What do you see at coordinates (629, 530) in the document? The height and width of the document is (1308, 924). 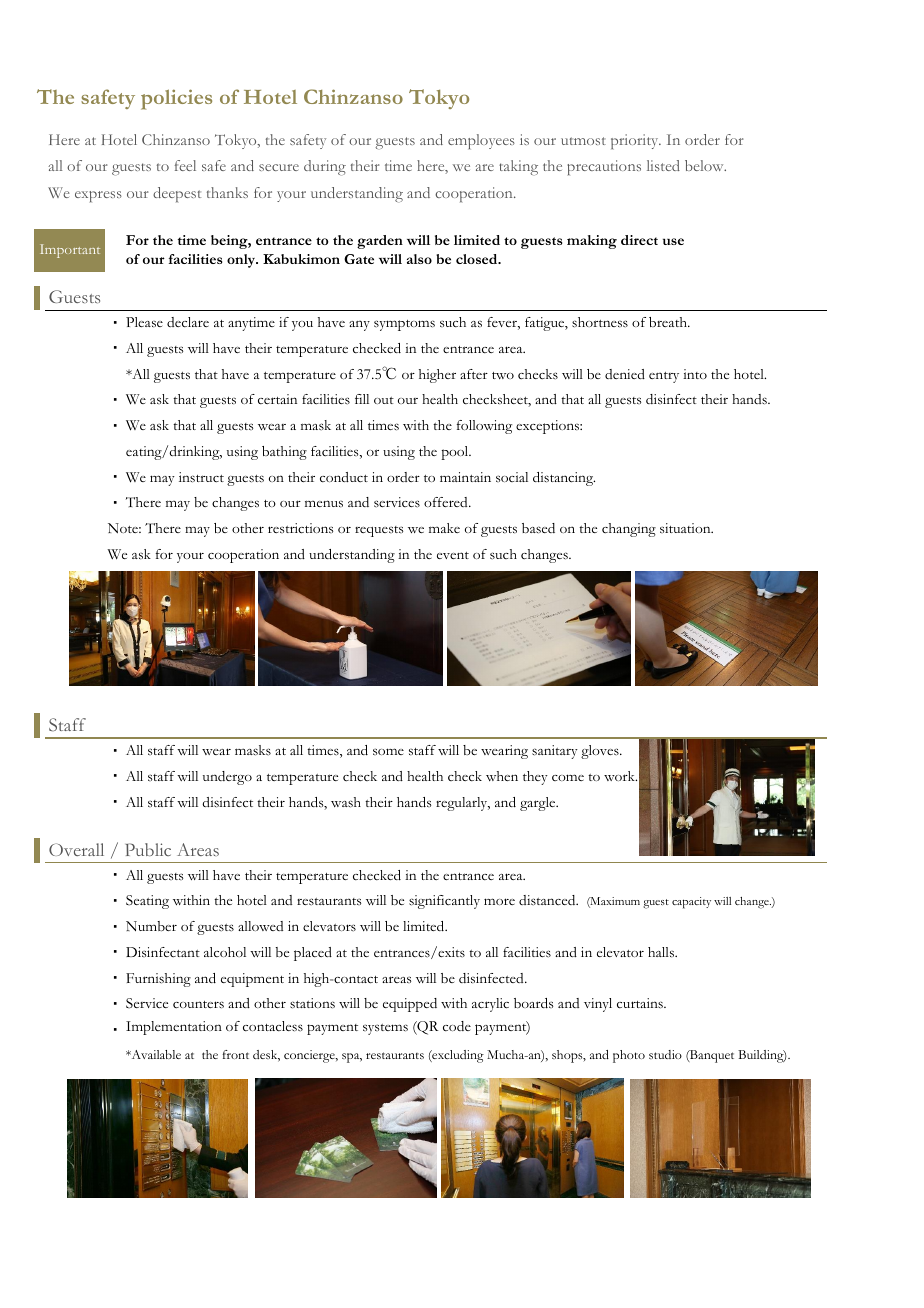 I see `changing` at bounding box center [629, 530].
